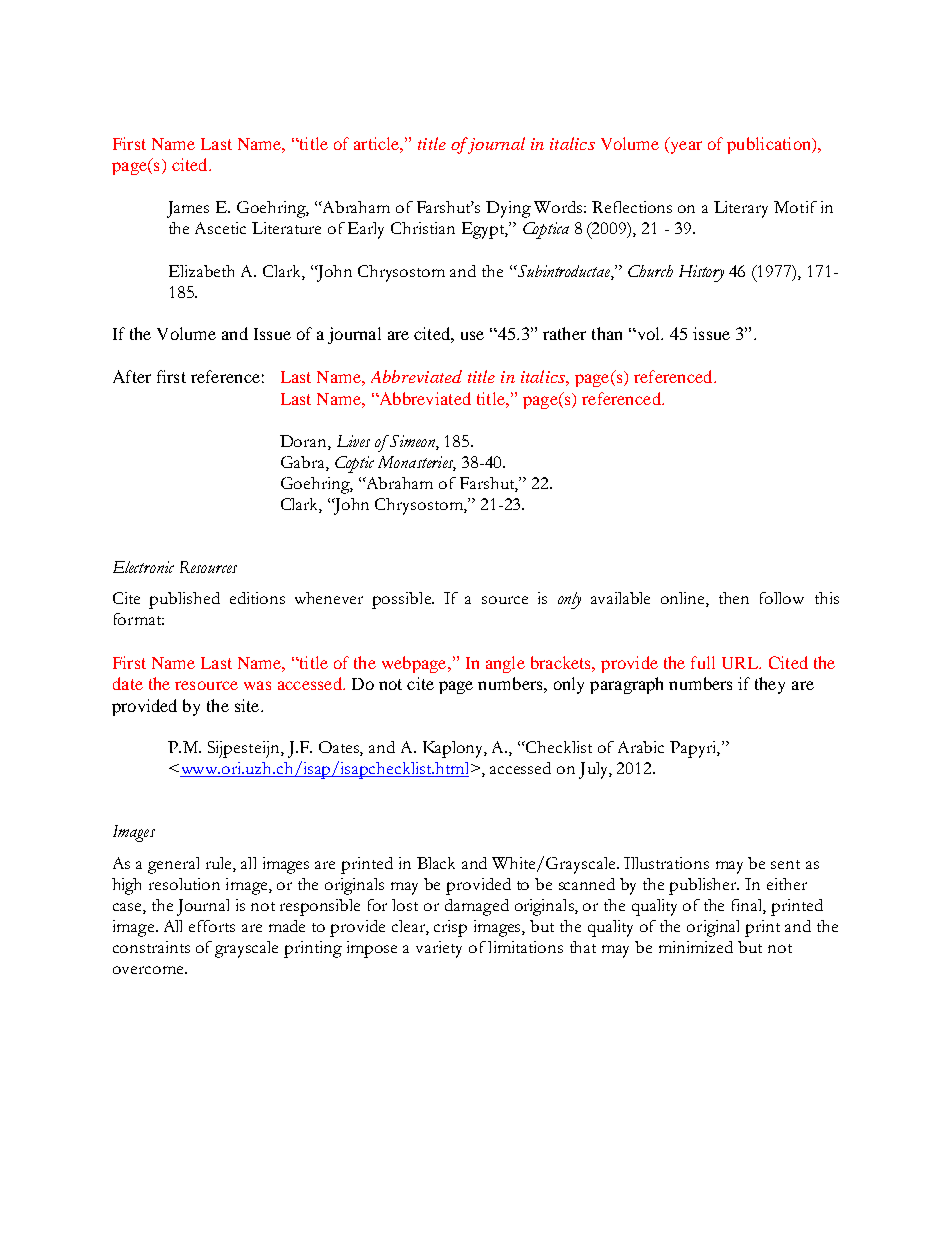 The image size is (952, 1233). Describe the element at coordinates (734, 598) in the document. I see `then` at that location.
